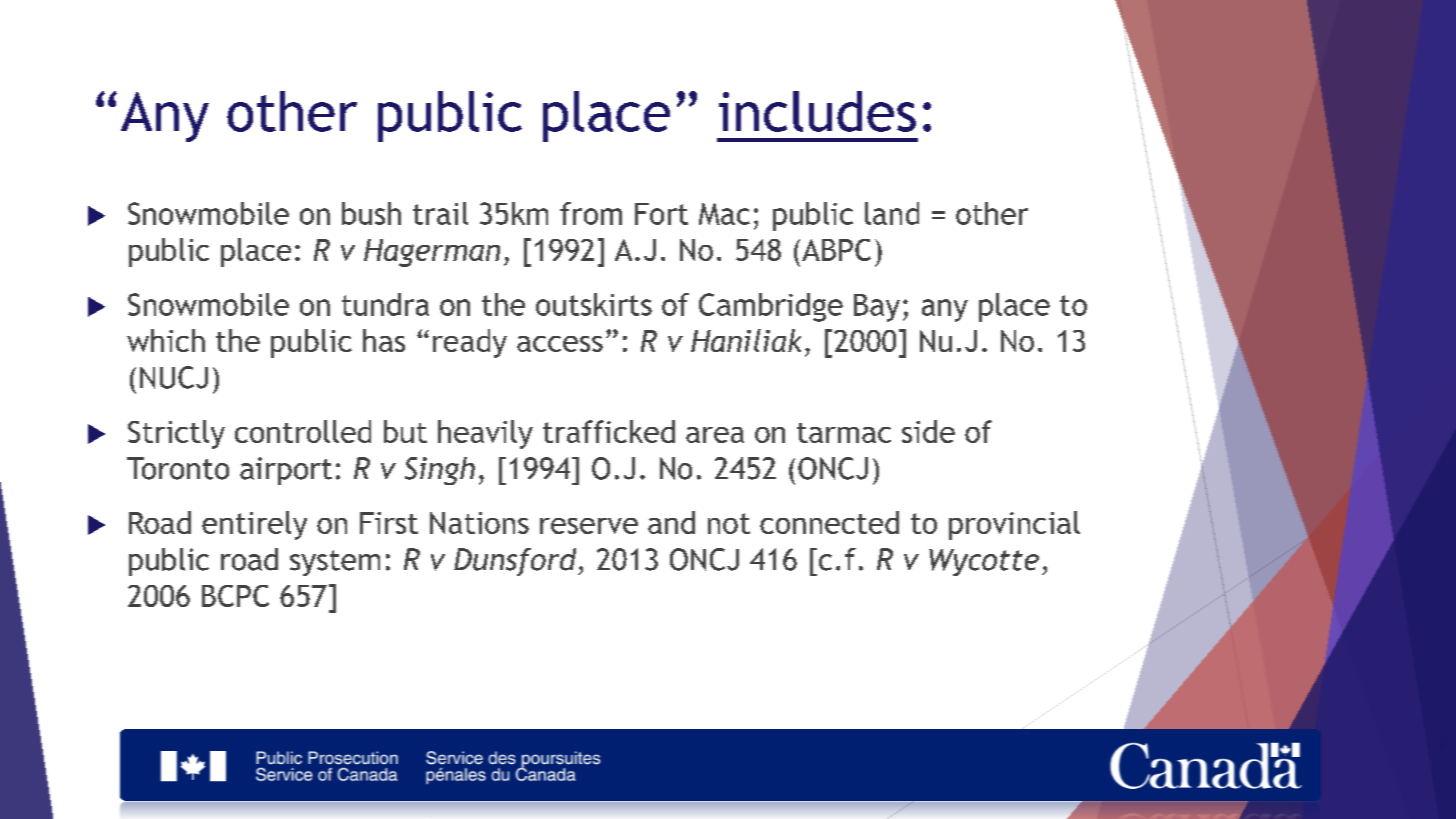 This image has width=1456, height=819. I want to click on land, so click(892, 213).
